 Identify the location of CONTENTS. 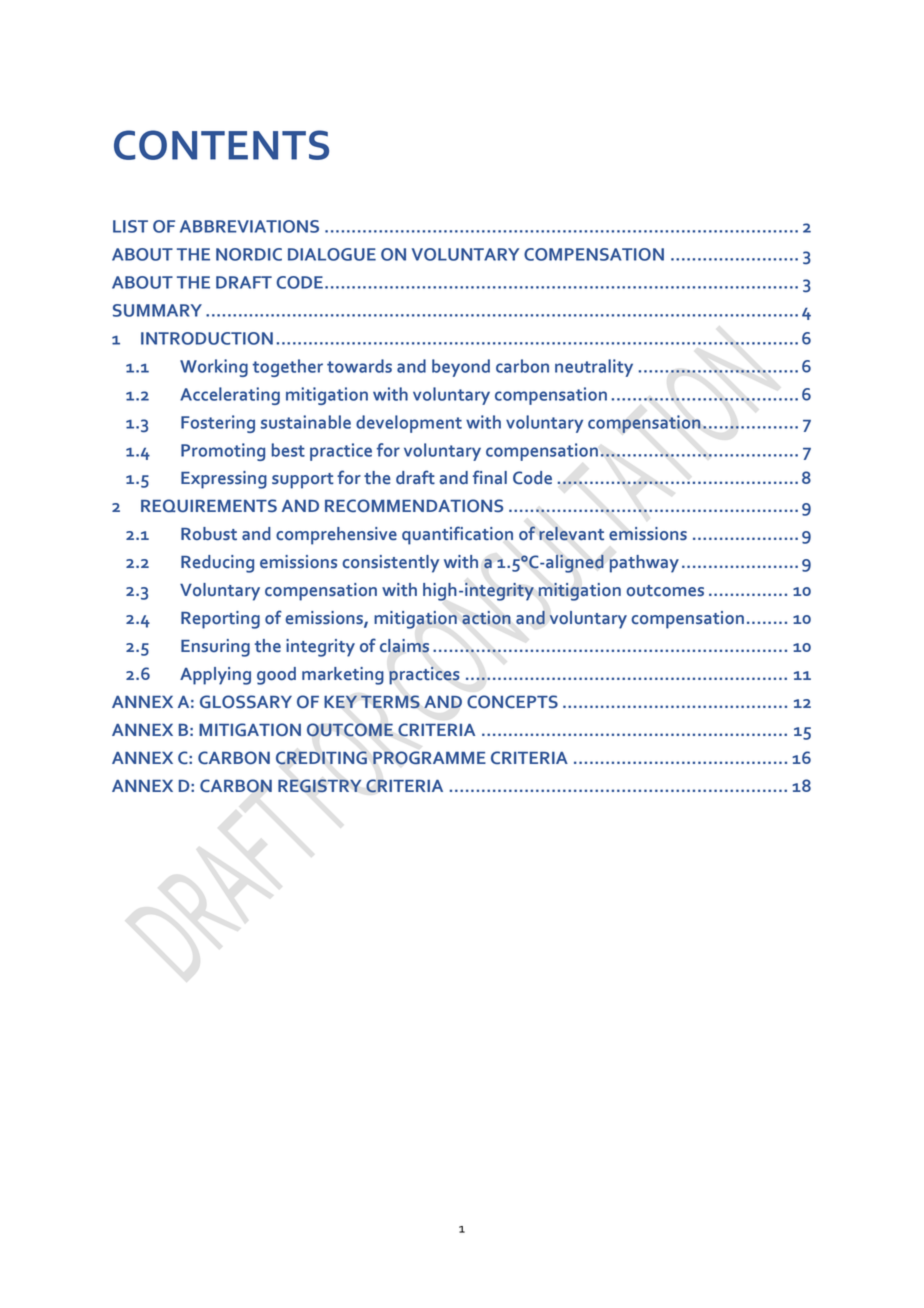
(221, 145).
